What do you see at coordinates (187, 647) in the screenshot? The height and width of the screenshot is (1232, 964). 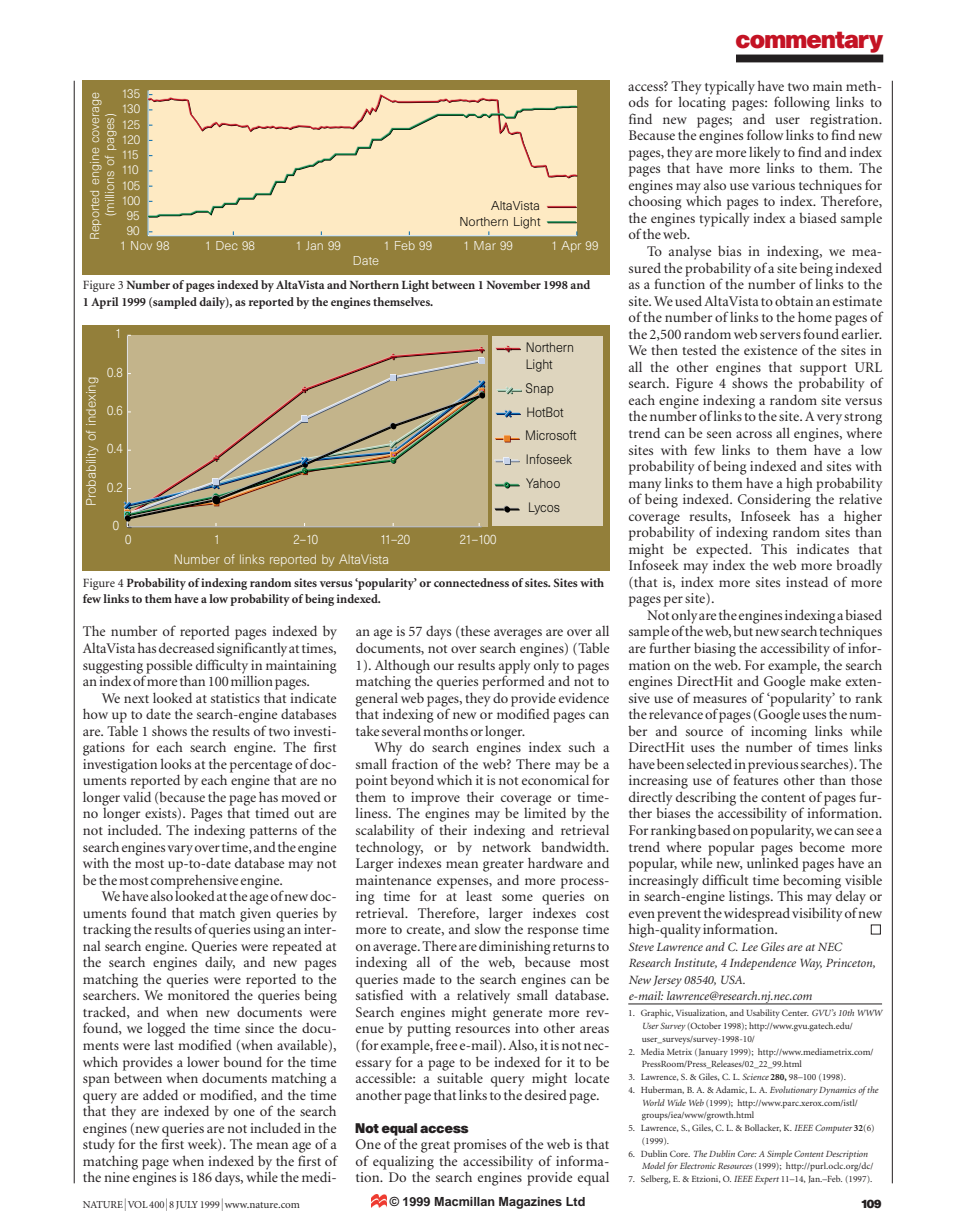 I see `decreased` at bounding box center [187, 647].
